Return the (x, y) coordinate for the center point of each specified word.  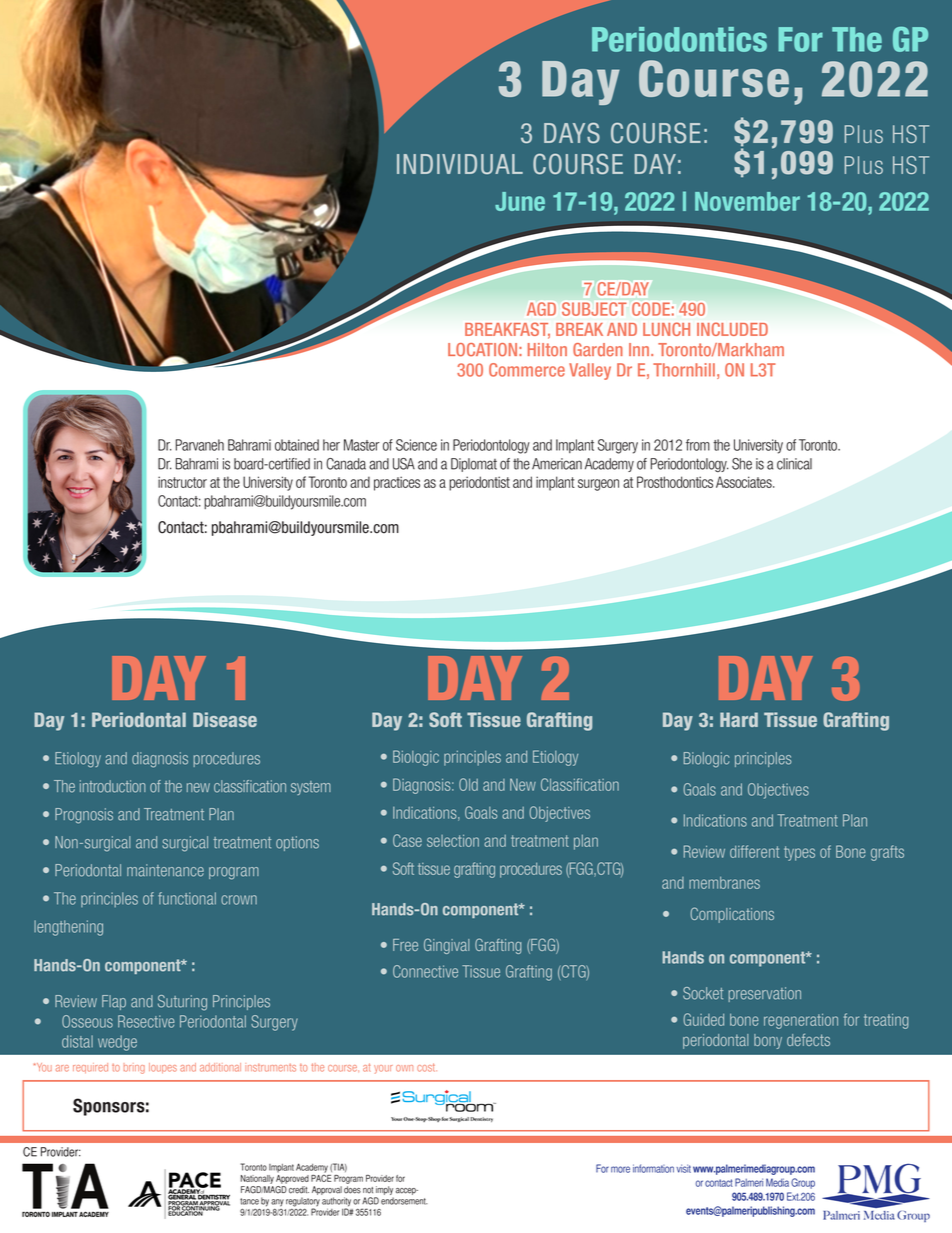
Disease (225, 719)
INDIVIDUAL (460, 164)
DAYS (572, 133)
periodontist (479, 483)
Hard (739, 719)
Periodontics (679, 39)
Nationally (257, 1179)
